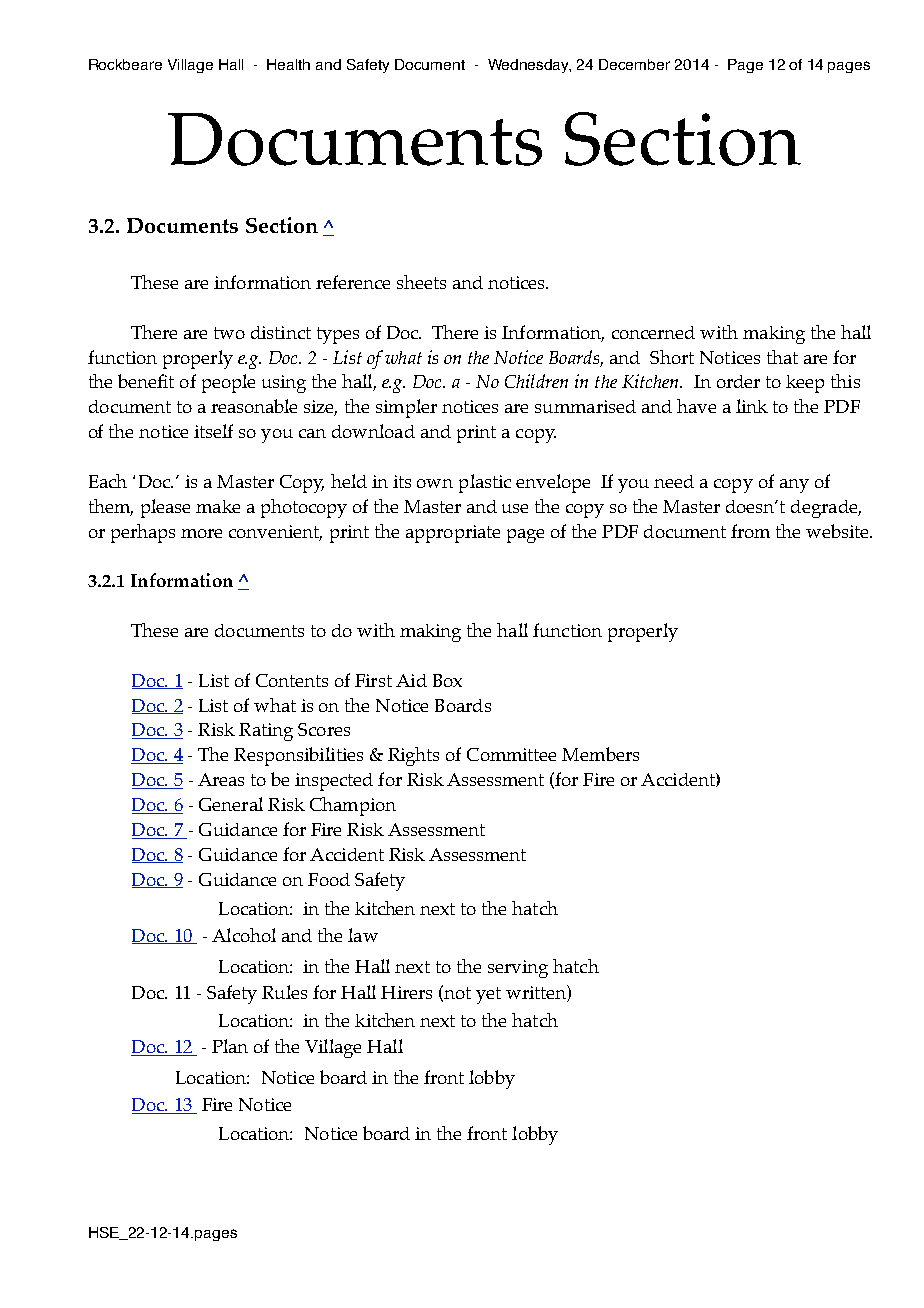 The width and height of the image is (924, 1308). I want to click on Health, so click(288, 64).
